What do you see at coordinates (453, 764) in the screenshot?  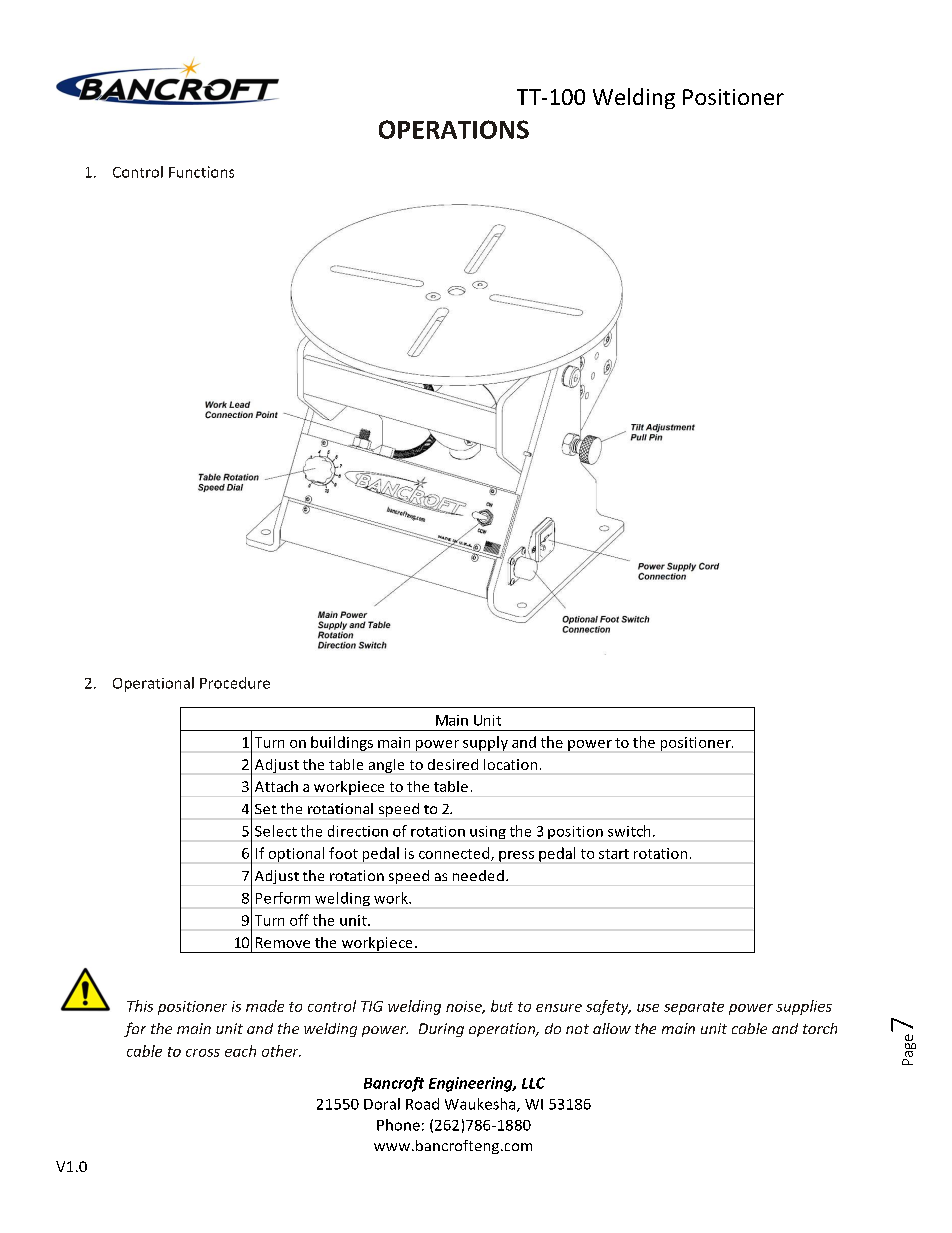 I see `desired` at bounding box center [453, 764].
